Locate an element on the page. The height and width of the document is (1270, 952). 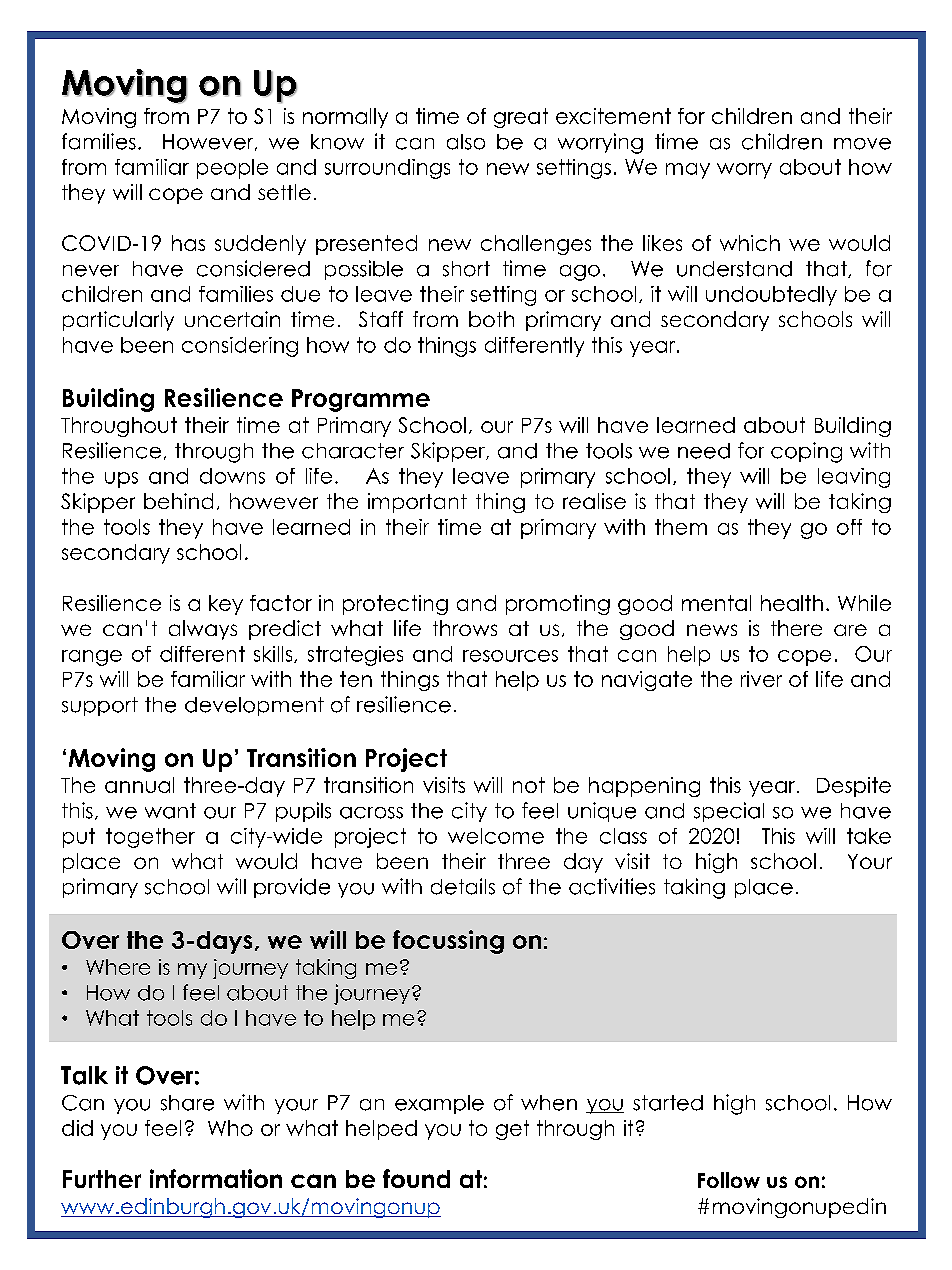
information is located at coordinates (216, 1178).
